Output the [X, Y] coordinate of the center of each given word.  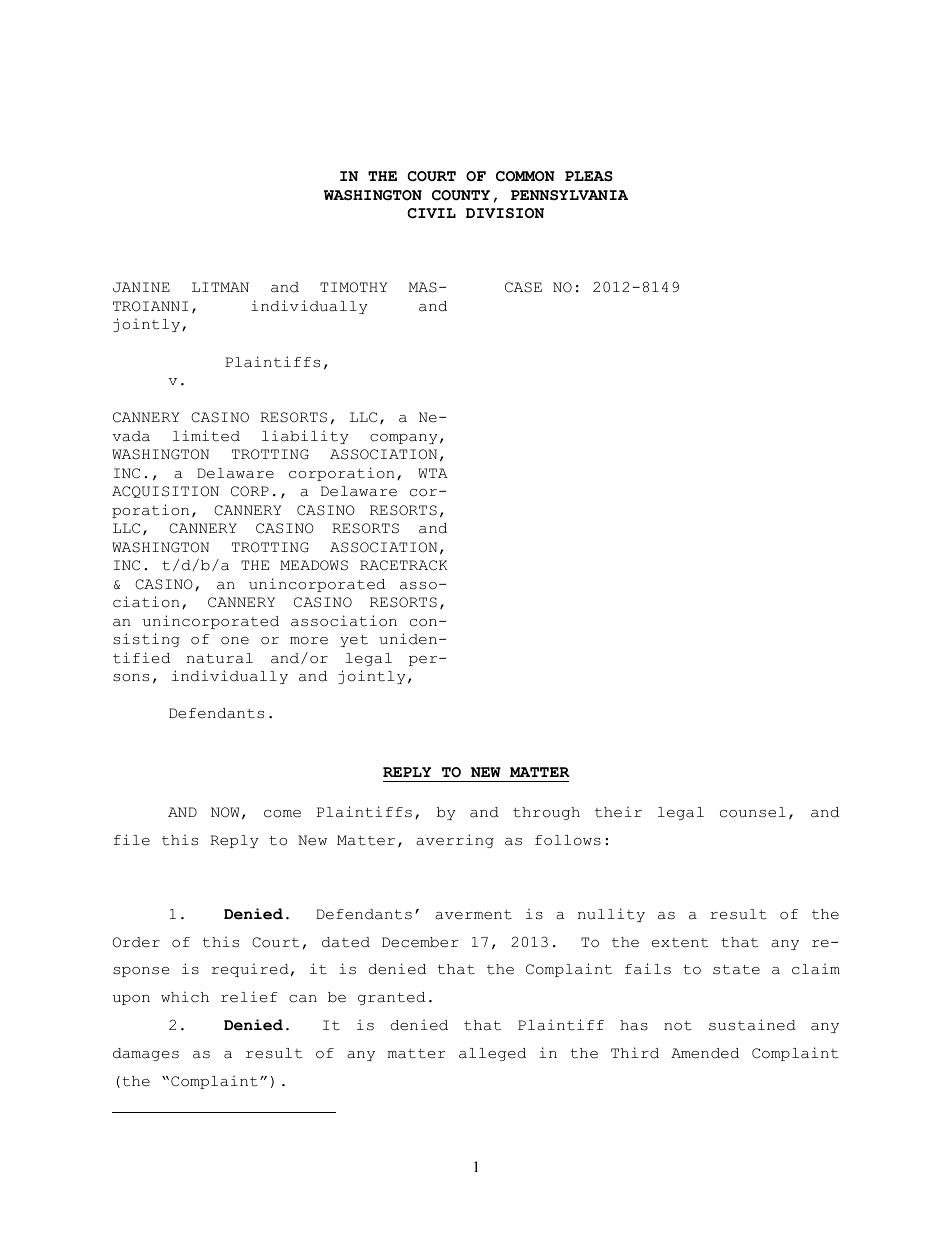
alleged [492, 1054]
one [235, 641]
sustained [752, 1025]
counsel [753, 812]
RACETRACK [404, 565]
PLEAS [589, 176]
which [185, 997]
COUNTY [461, 195]
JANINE [141, 287]
